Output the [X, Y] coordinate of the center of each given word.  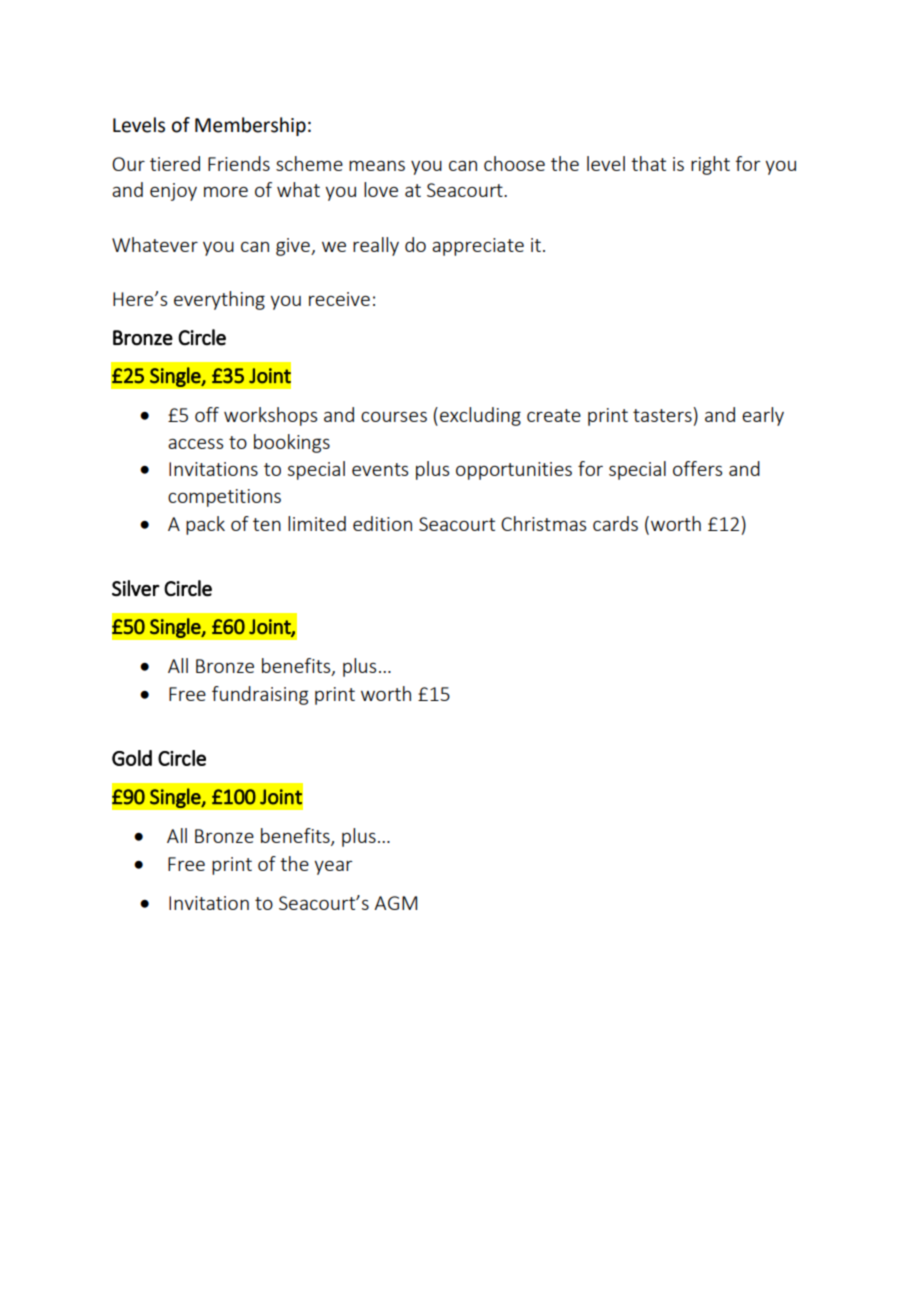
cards [615, 523]
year [333, 868]
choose [514, 163]
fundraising [260, 695]
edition [382, 523]
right [710, 165]
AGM [395, 903]
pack [205, 525]
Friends [239, 163]
